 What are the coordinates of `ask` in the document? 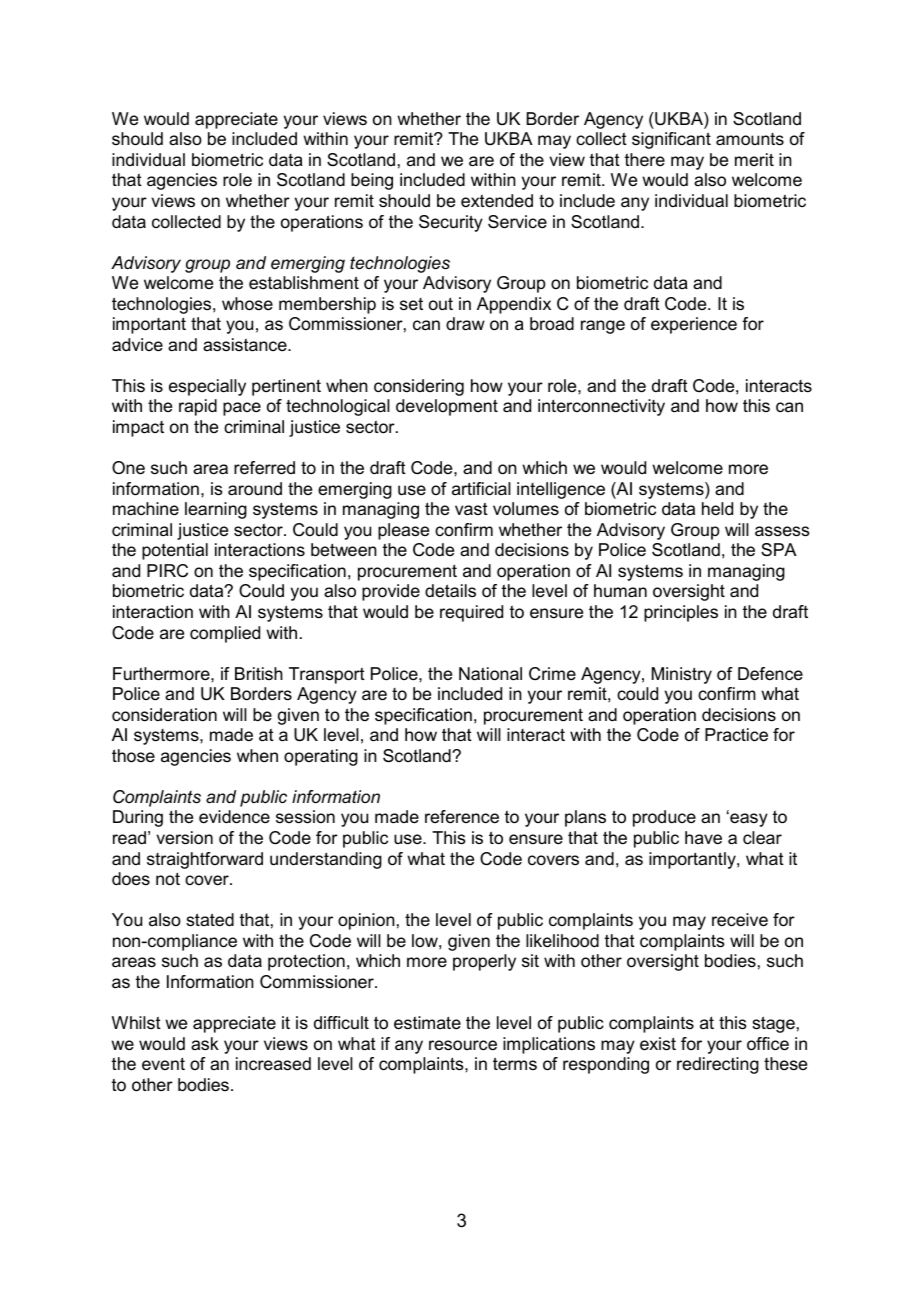 It's located at (205, 1043).
